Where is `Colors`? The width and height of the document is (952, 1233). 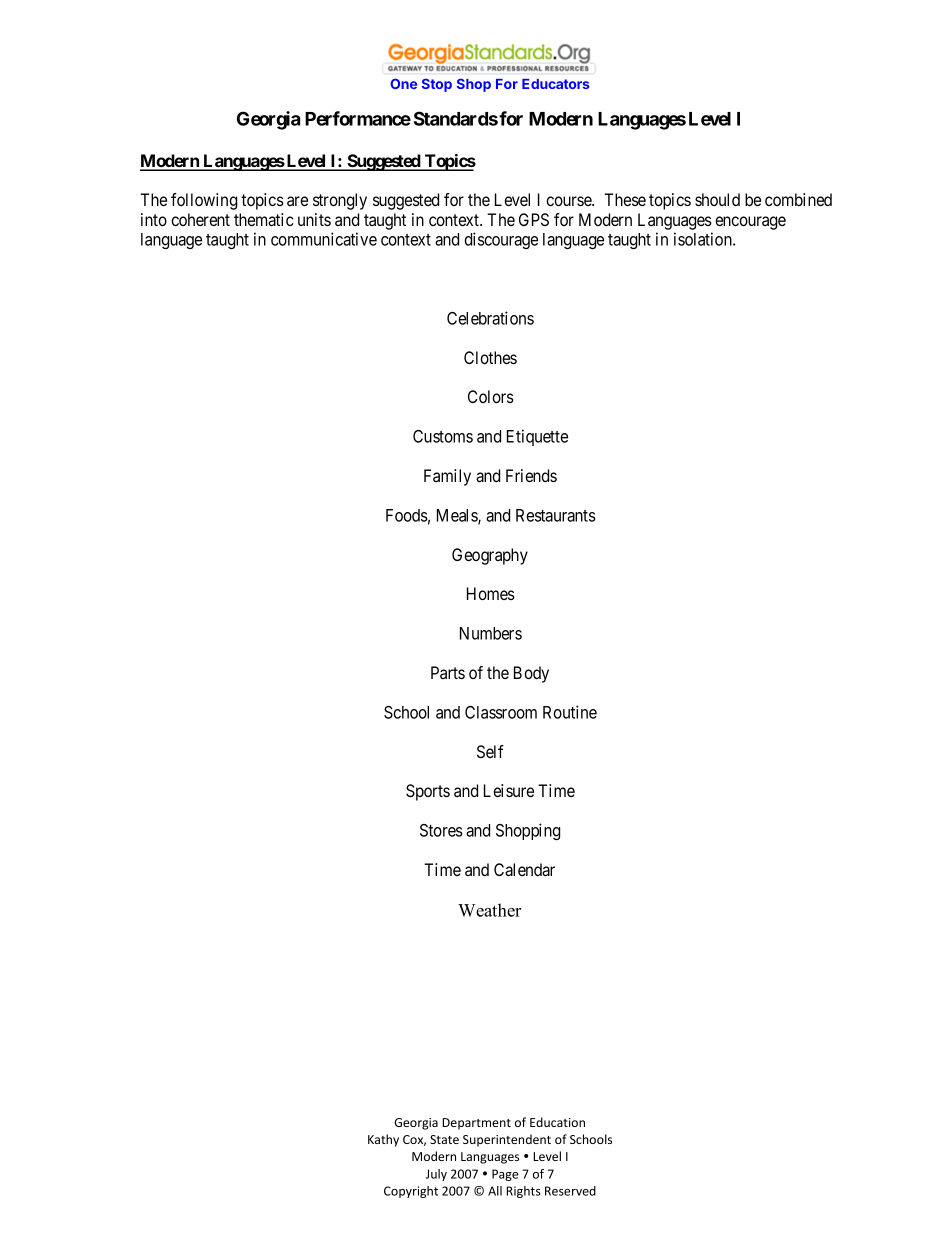
Colors is located at coordinates (491, 396).
